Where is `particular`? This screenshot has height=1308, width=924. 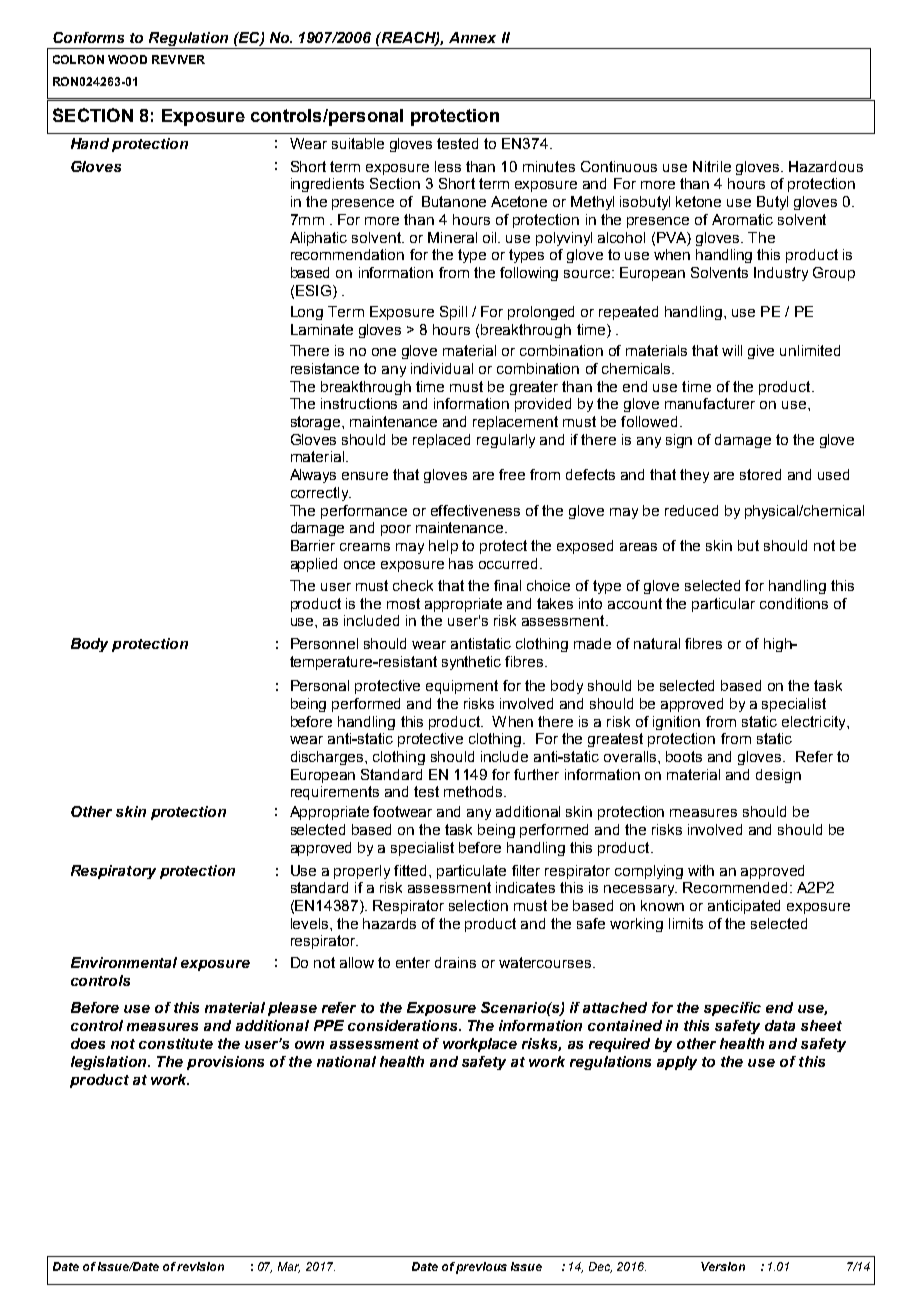
particular is located at coordinates (723, 605).
